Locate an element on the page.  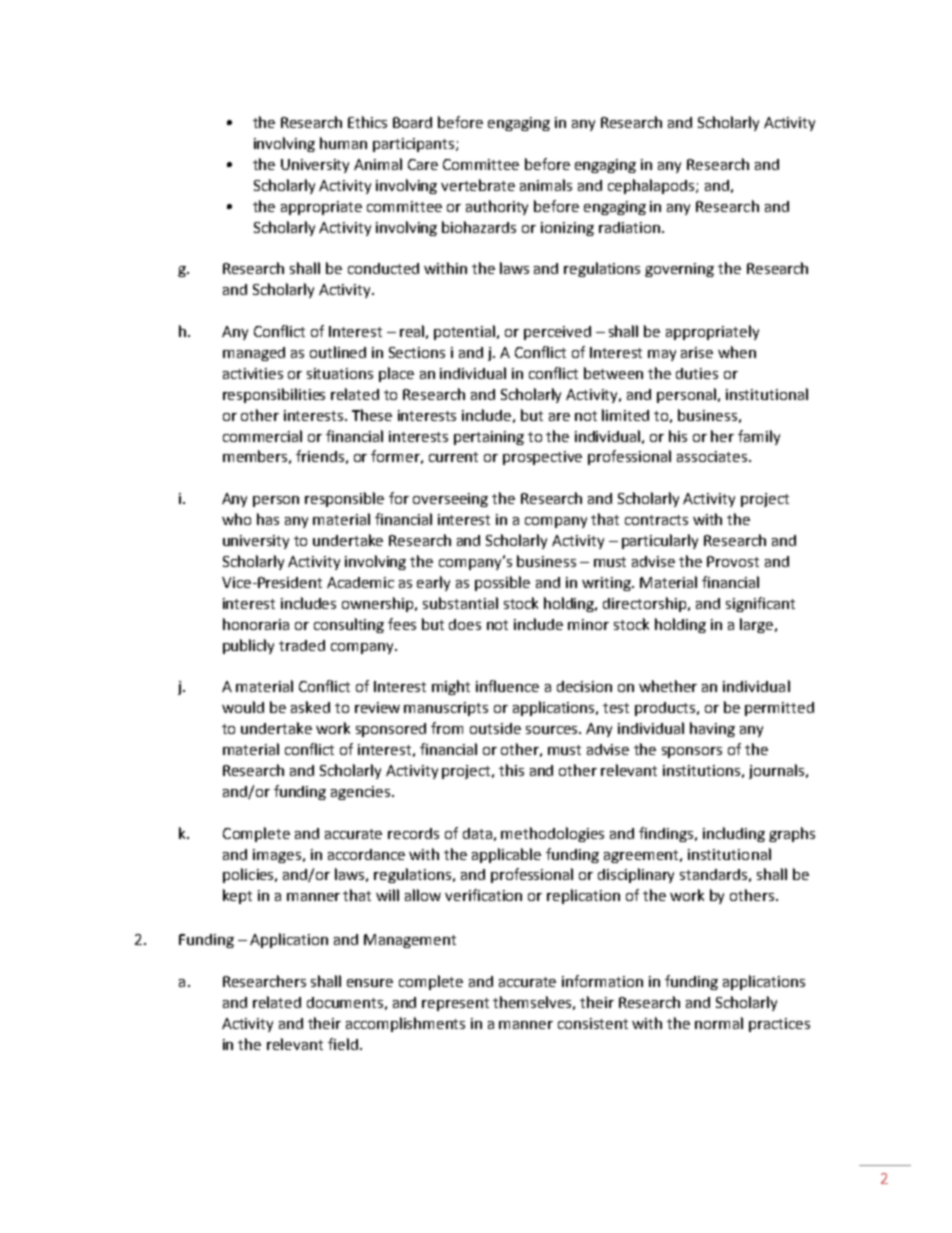
commercial is located at coordinates (262, 436).
